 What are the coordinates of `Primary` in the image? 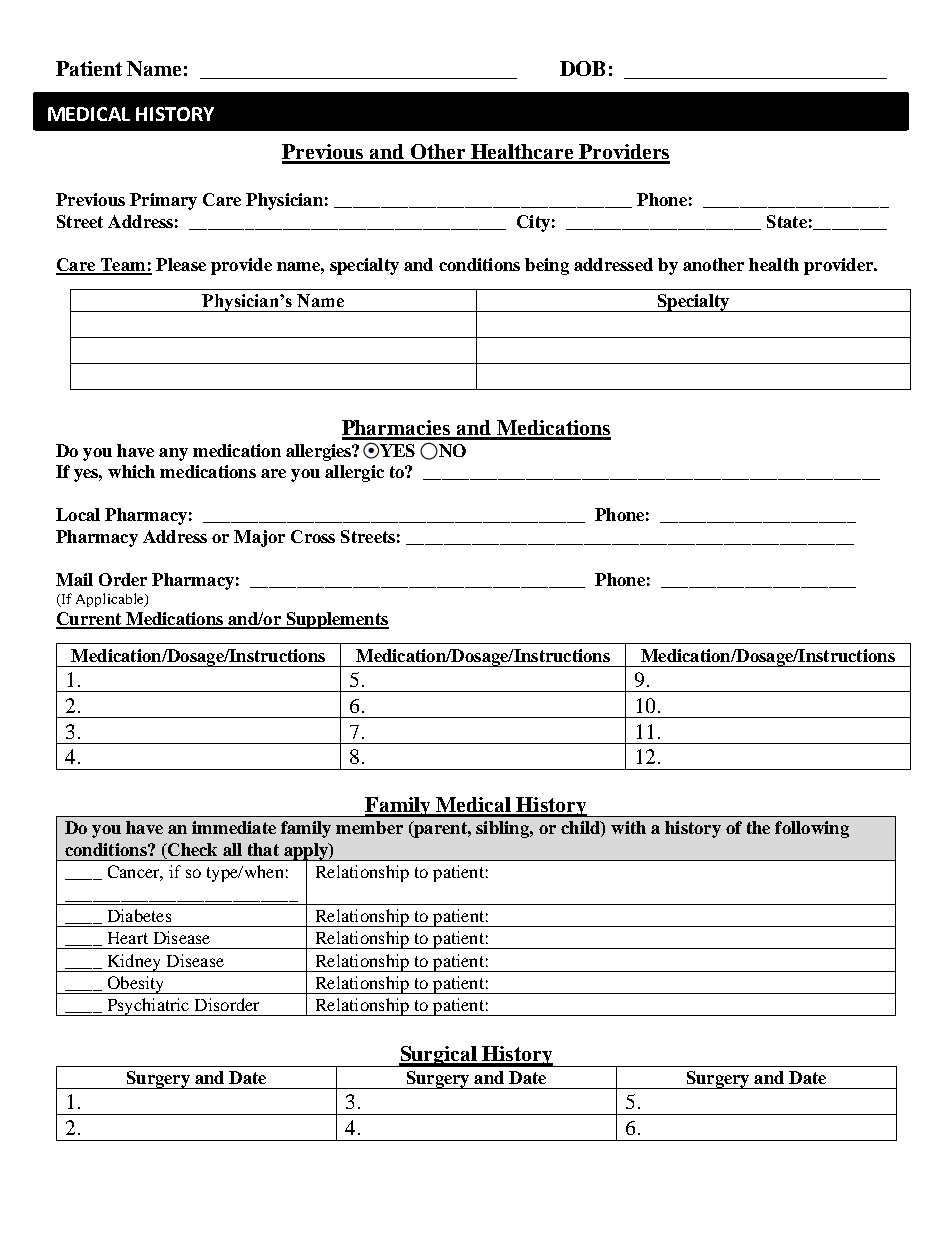 It's located at (163, 201).
